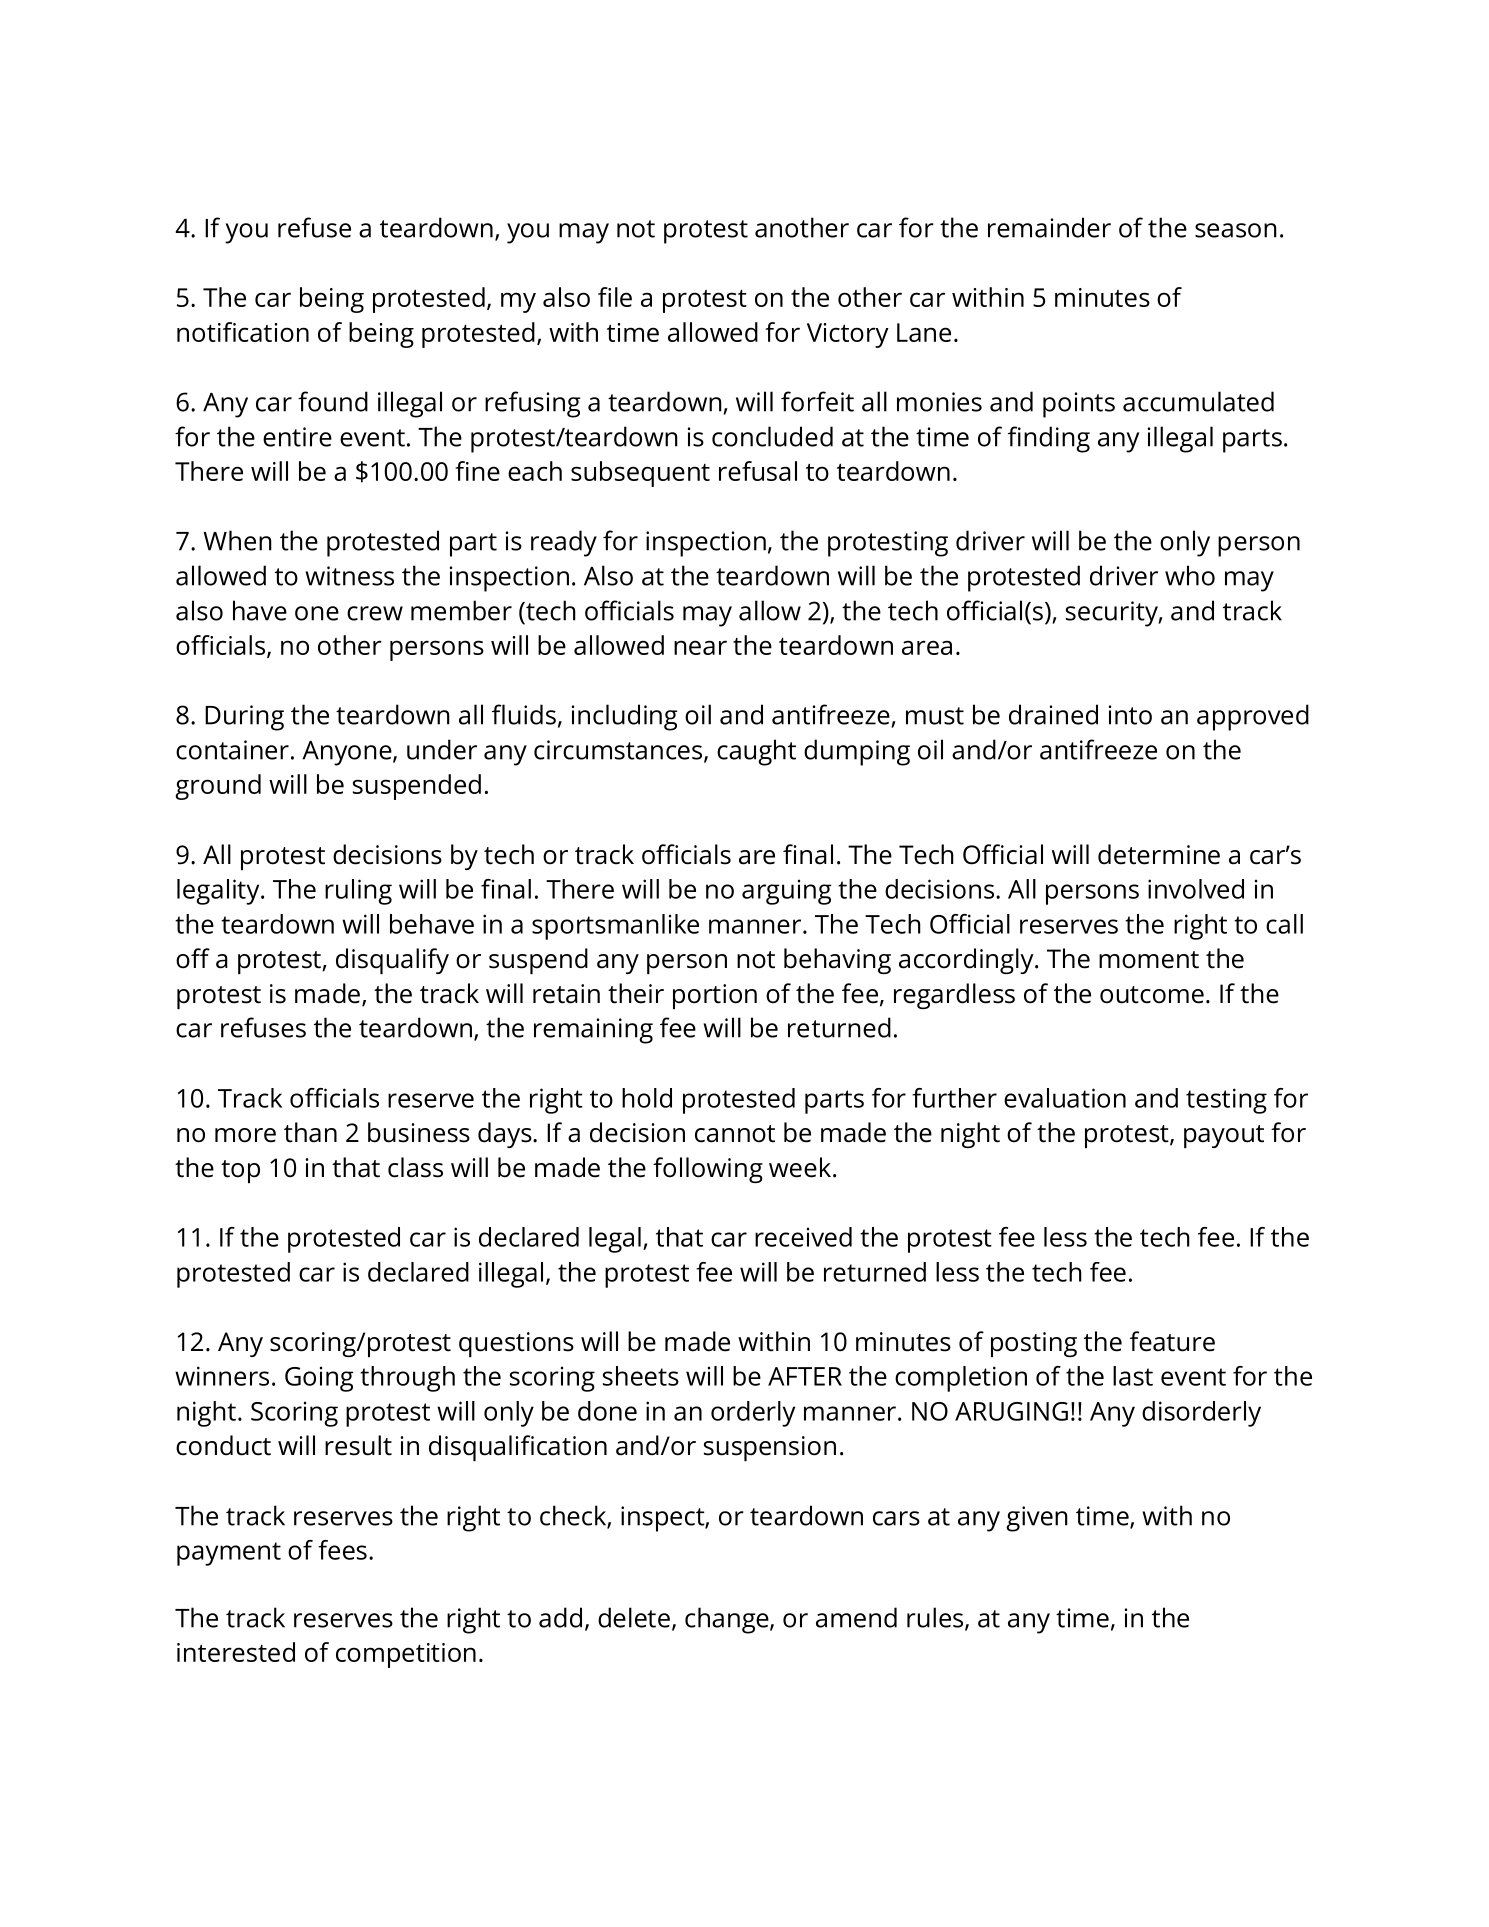 The width and height of the image is (1489, 1927). I want to click on crew, so click(375, 613).
